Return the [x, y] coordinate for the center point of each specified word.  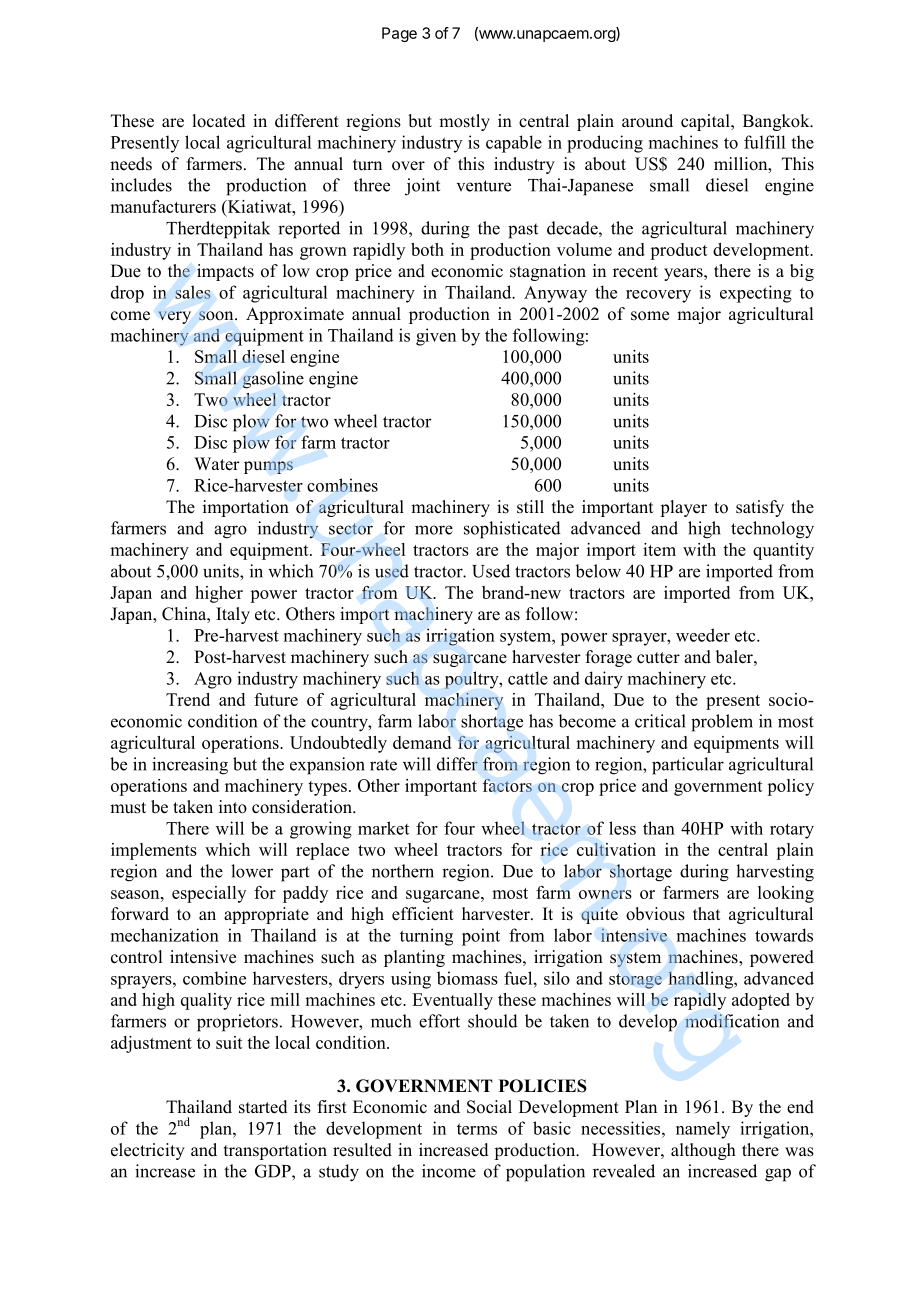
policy [790, 787]
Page [399, 34]
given [436, 337]
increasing [190, 766]
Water [217, 464]
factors [507, 785]
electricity [148, 1151]
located [218, 121]
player [683, 508]
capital [706, 122]
